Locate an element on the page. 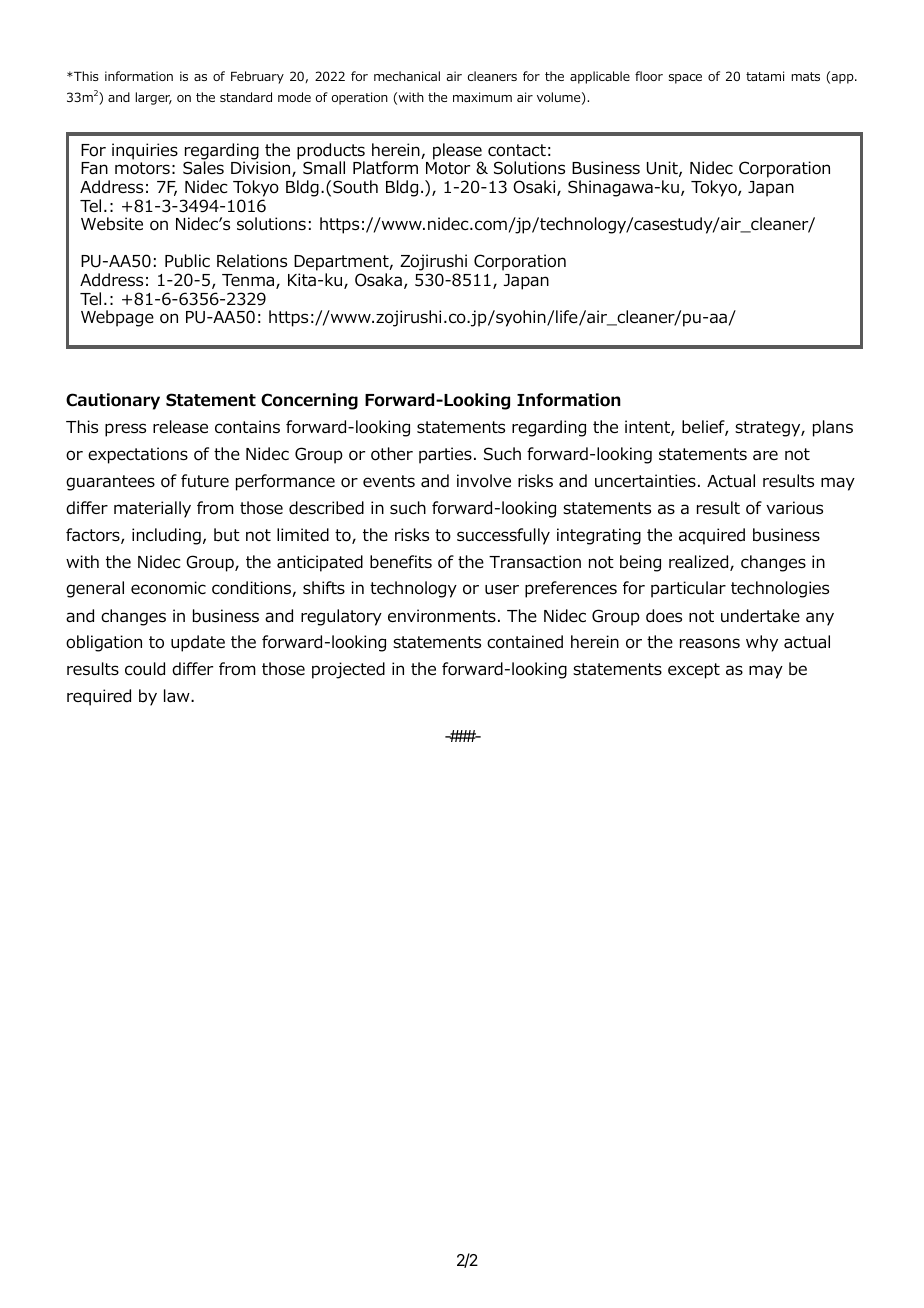  maximum is located at coordinates (482, 97).
